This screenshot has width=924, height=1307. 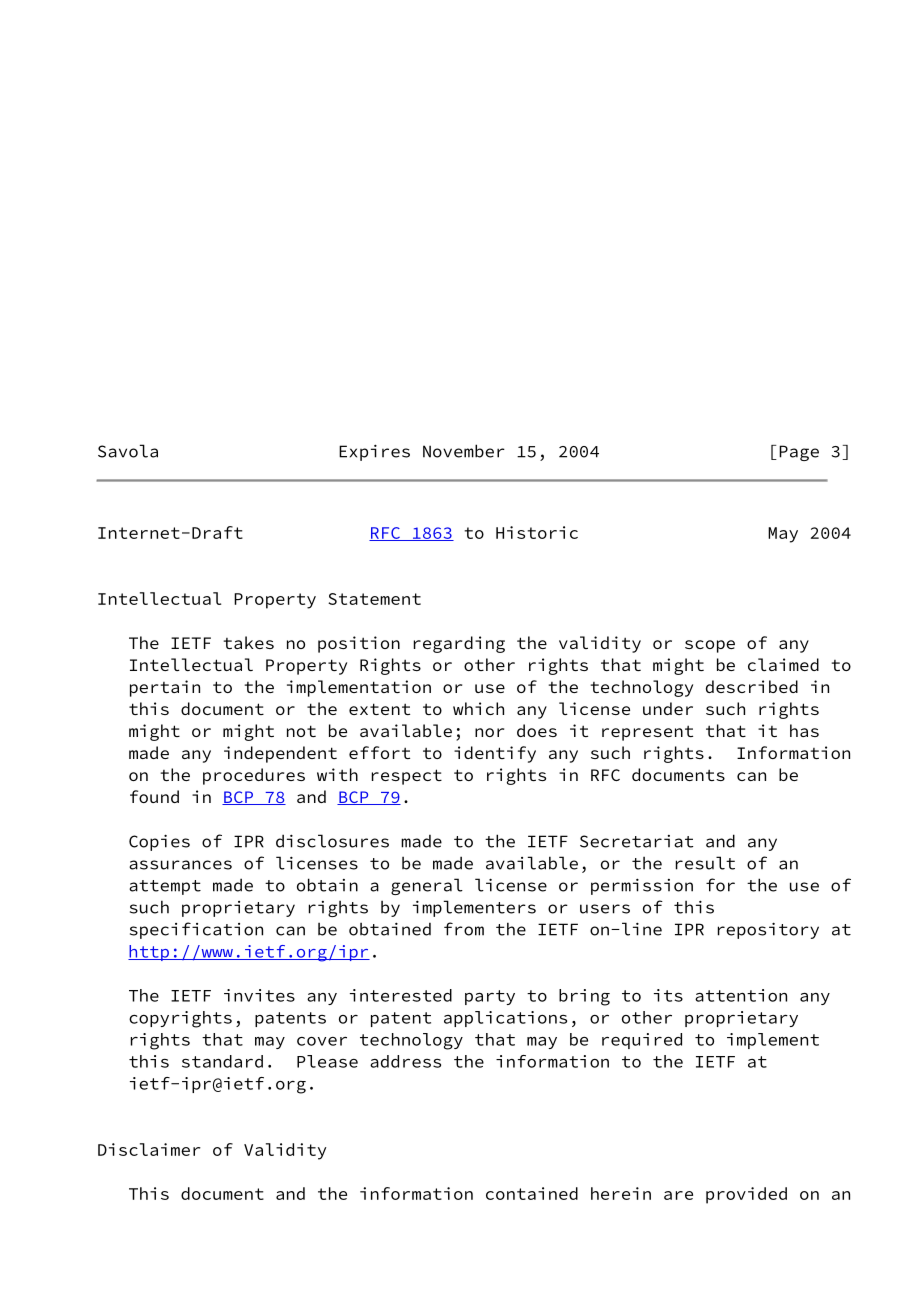 I want to click on provided, so click(x=746, y=1195).
